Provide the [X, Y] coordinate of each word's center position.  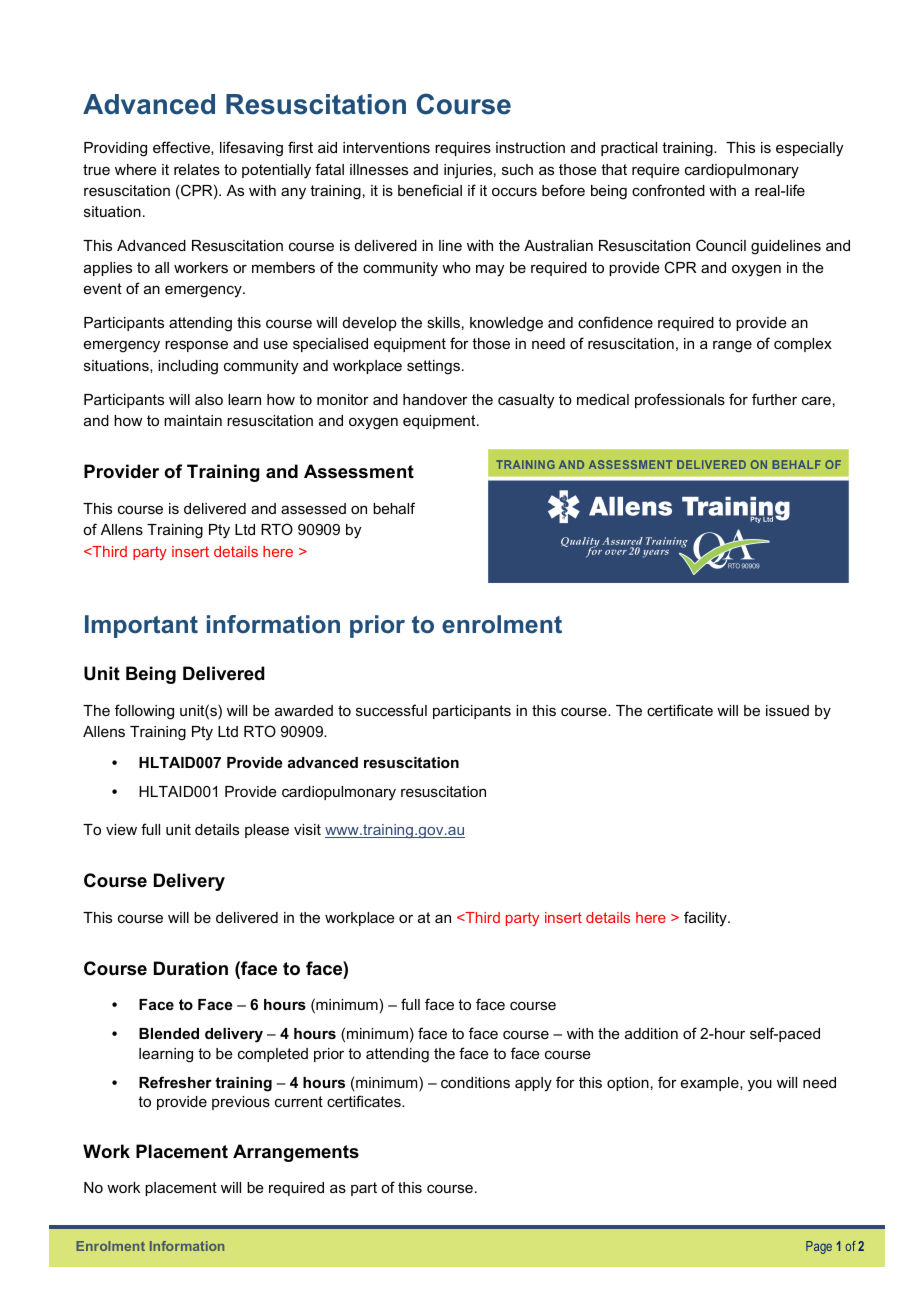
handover [435, 399]
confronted [668, 190]
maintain [193, 420]
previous [241, 1103]
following [144, 712]
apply [533, 1084]
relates [197, 169]
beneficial [430, 190]
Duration [191, 968]
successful [391, 710]
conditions [475, 1082]
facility [706, 919]
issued [787, 710]
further [774, 399]
